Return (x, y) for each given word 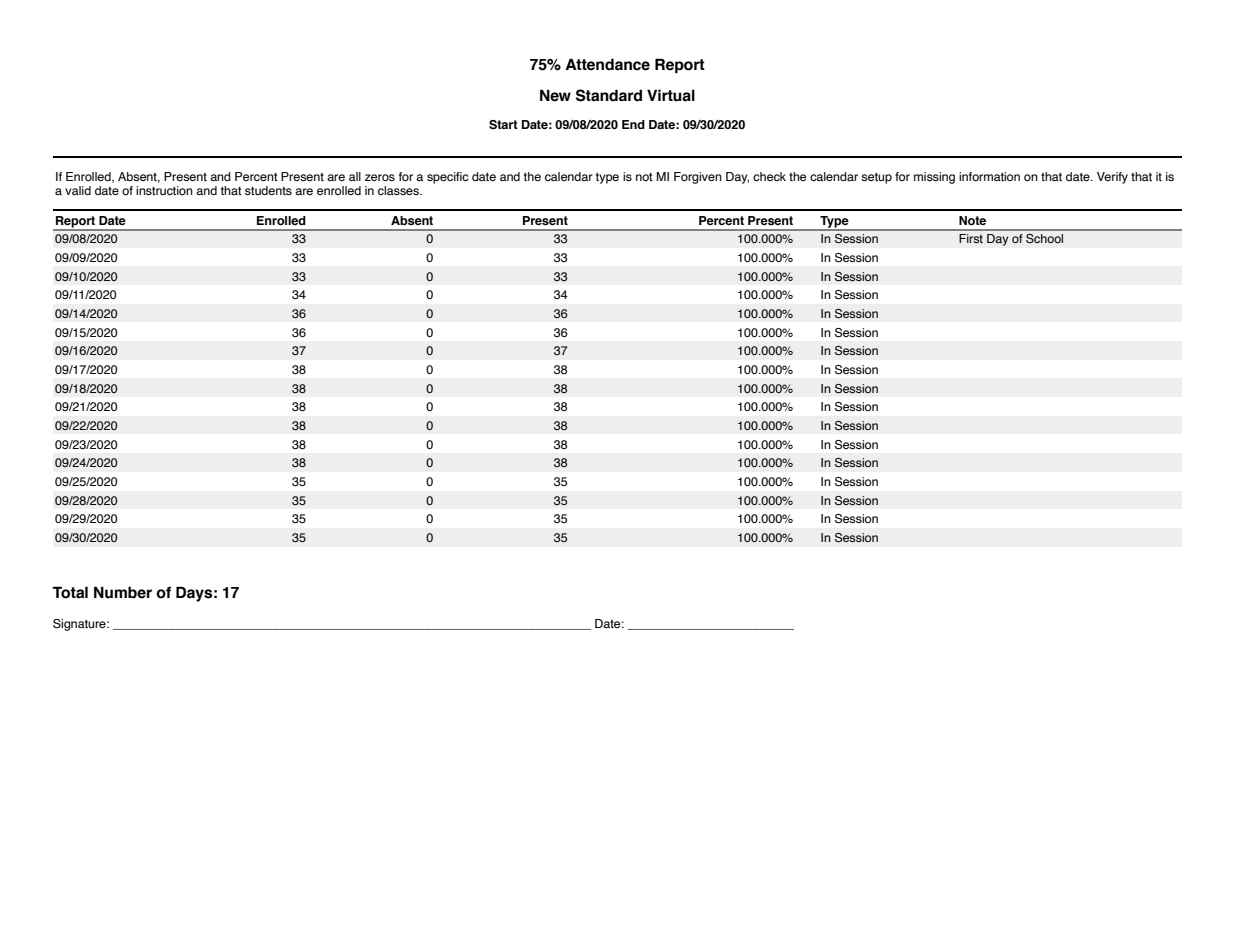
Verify (1112, 178)
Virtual (671, 95)
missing (934, 178)
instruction (164, 190)
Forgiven (698, 178)
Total (70, 592)
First (971, 238)
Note (972, 220)
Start (503, 124)
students (268, 190)
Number (123, 592)
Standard (609, 95)
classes (399, 190)
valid (78, 190)
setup (876, 178)
